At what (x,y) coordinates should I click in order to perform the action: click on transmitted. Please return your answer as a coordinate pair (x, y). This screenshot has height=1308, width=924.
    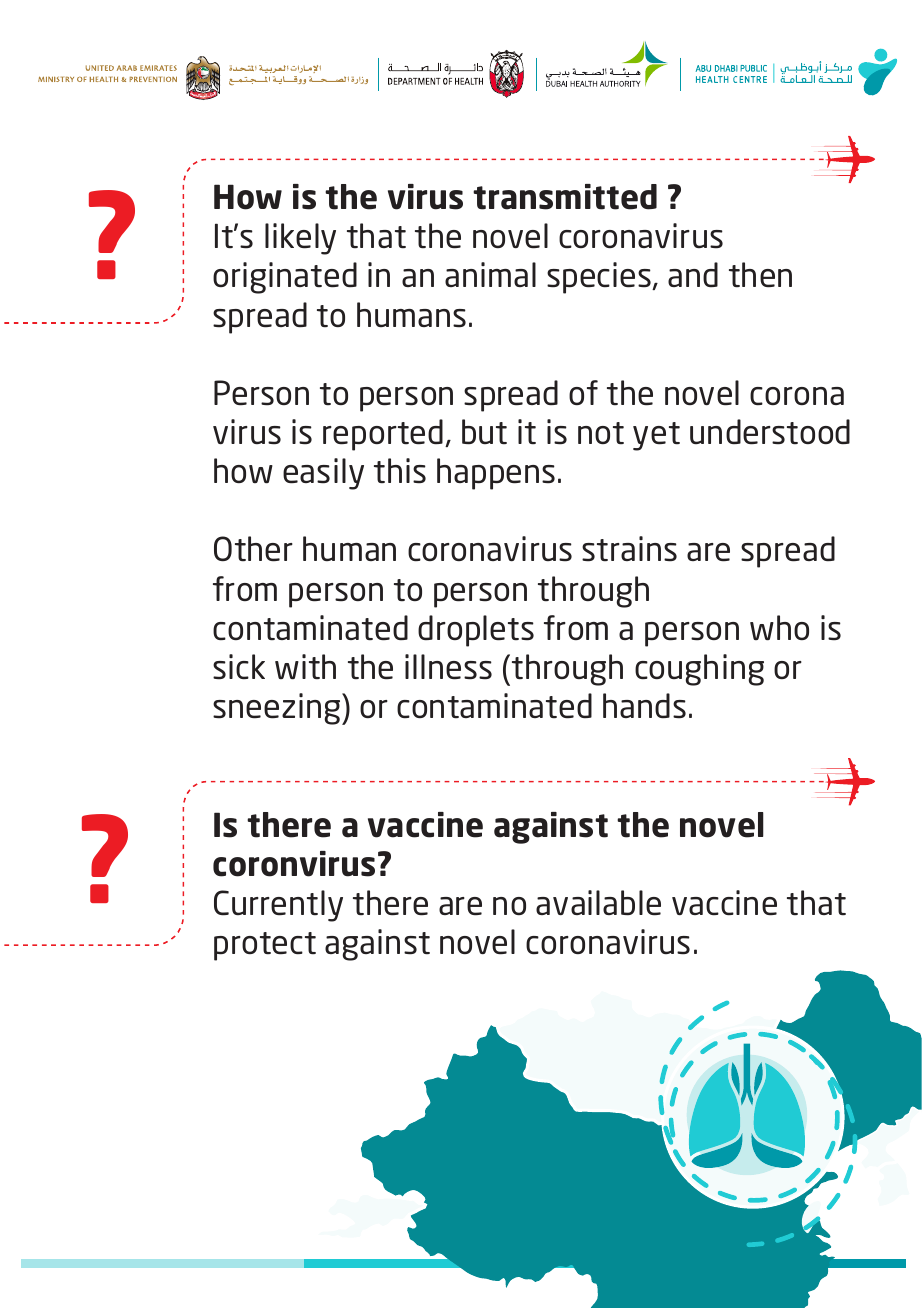
    Looking at the image, I should click on (565, 197).
